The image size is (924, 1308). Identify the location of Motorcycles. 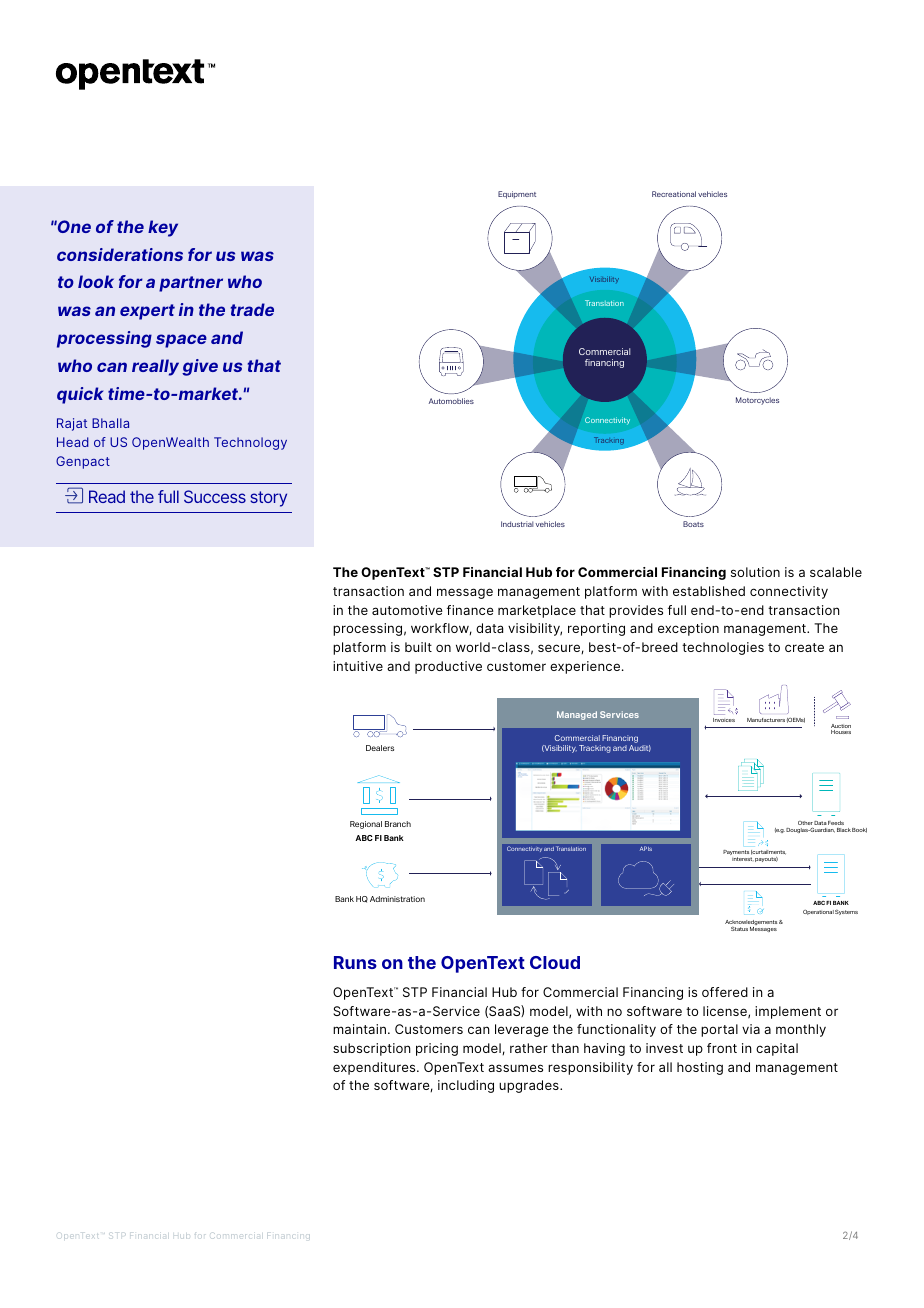
(757, 401).
